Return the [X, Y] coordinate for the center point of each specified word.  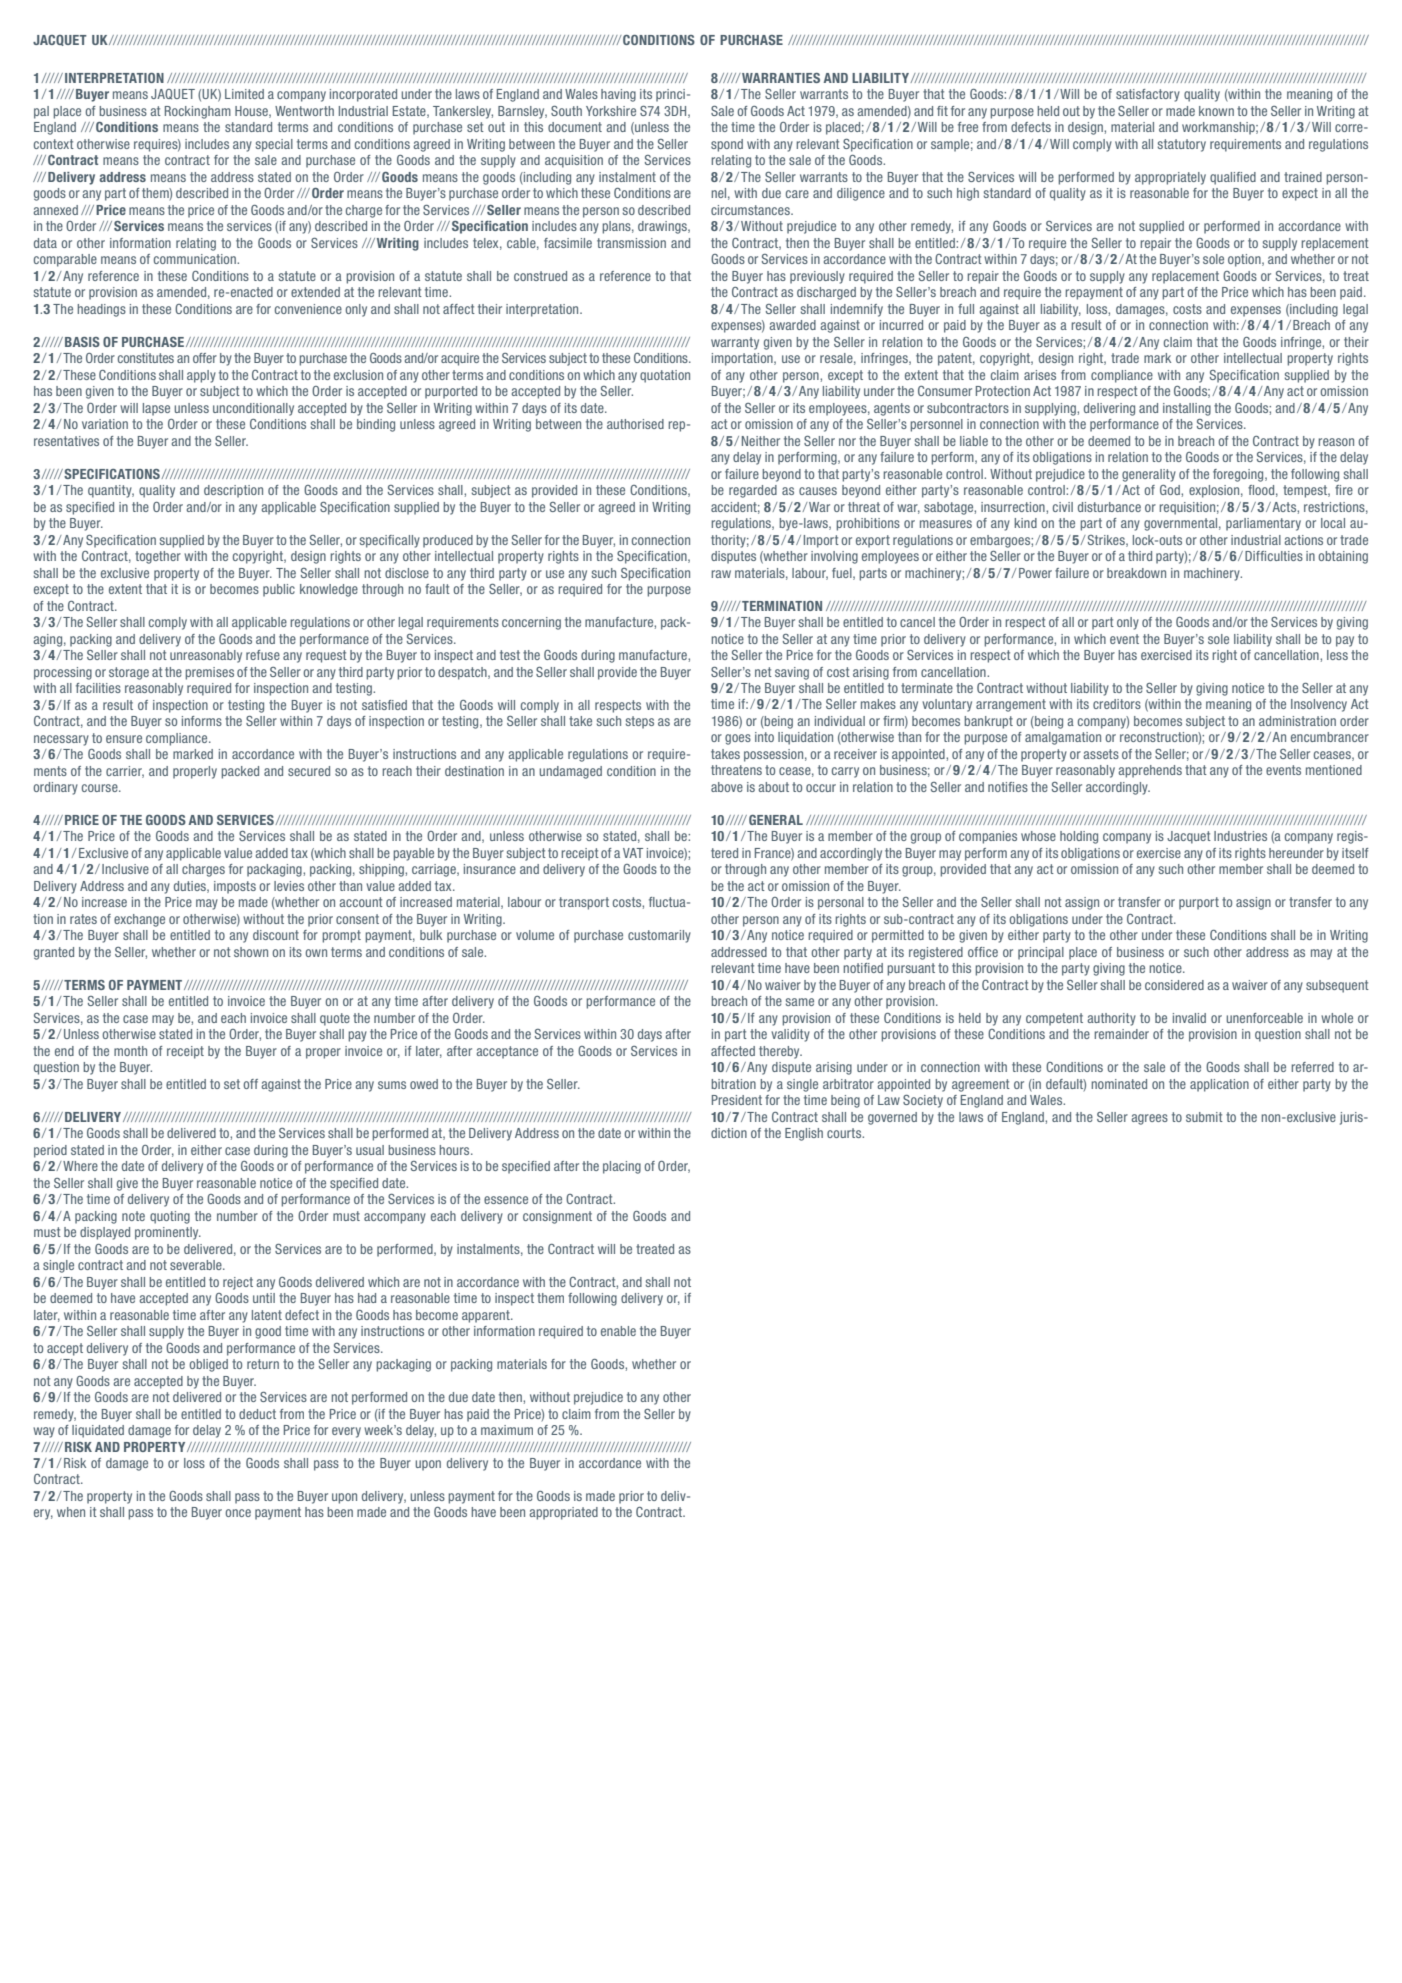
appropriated [564, 1513]
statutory [1182, 145]
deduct [257, 1414]
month [130, 1051]
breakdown [1136, 573]
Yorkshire [611, 111]
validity [790, 1035]
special [274, 145]
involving [834, 557]
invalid [1189, 1018]
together [158, 557]
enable [618, 1331]
